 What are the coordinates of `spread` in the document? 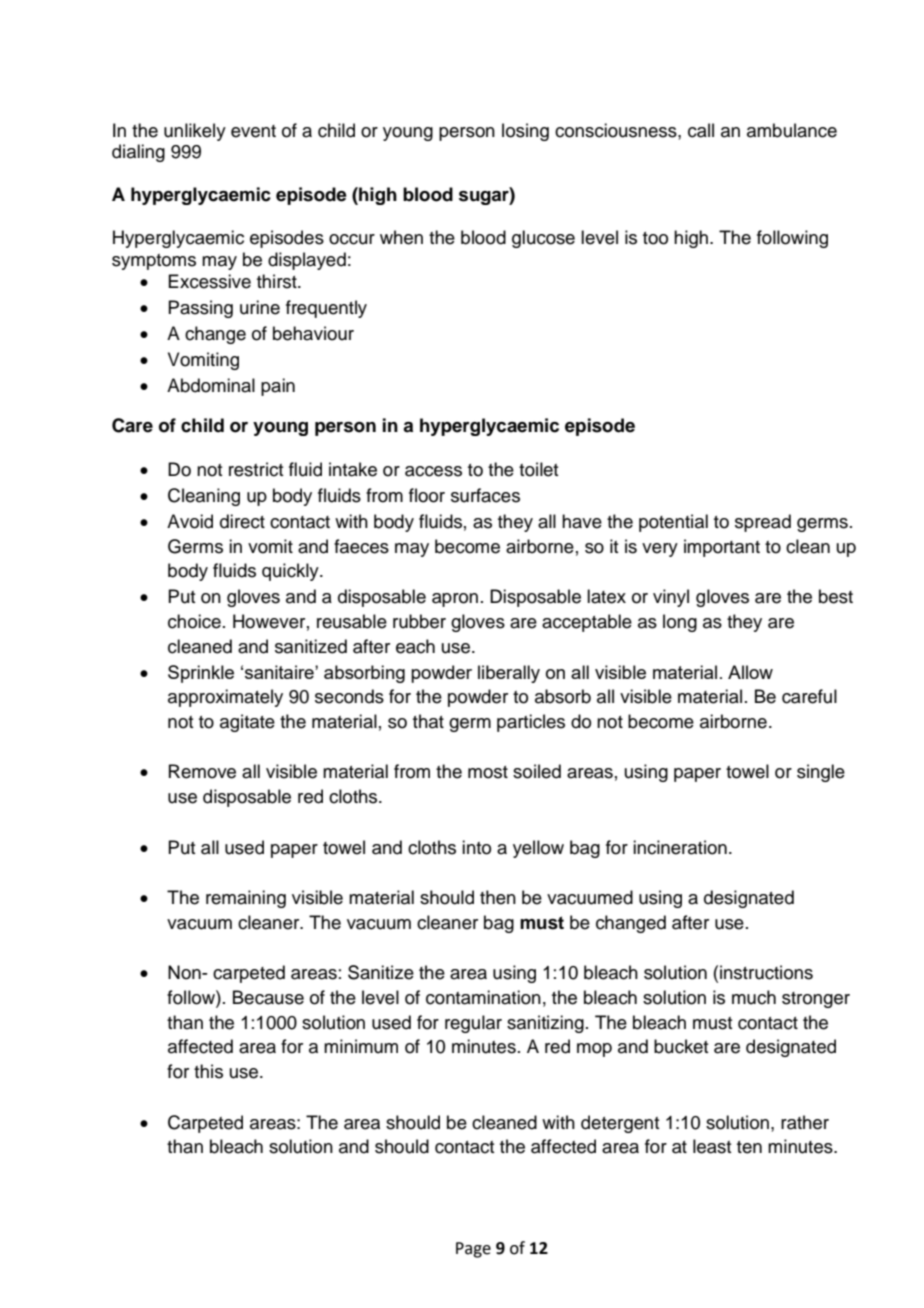 It's located at (763, 523).
